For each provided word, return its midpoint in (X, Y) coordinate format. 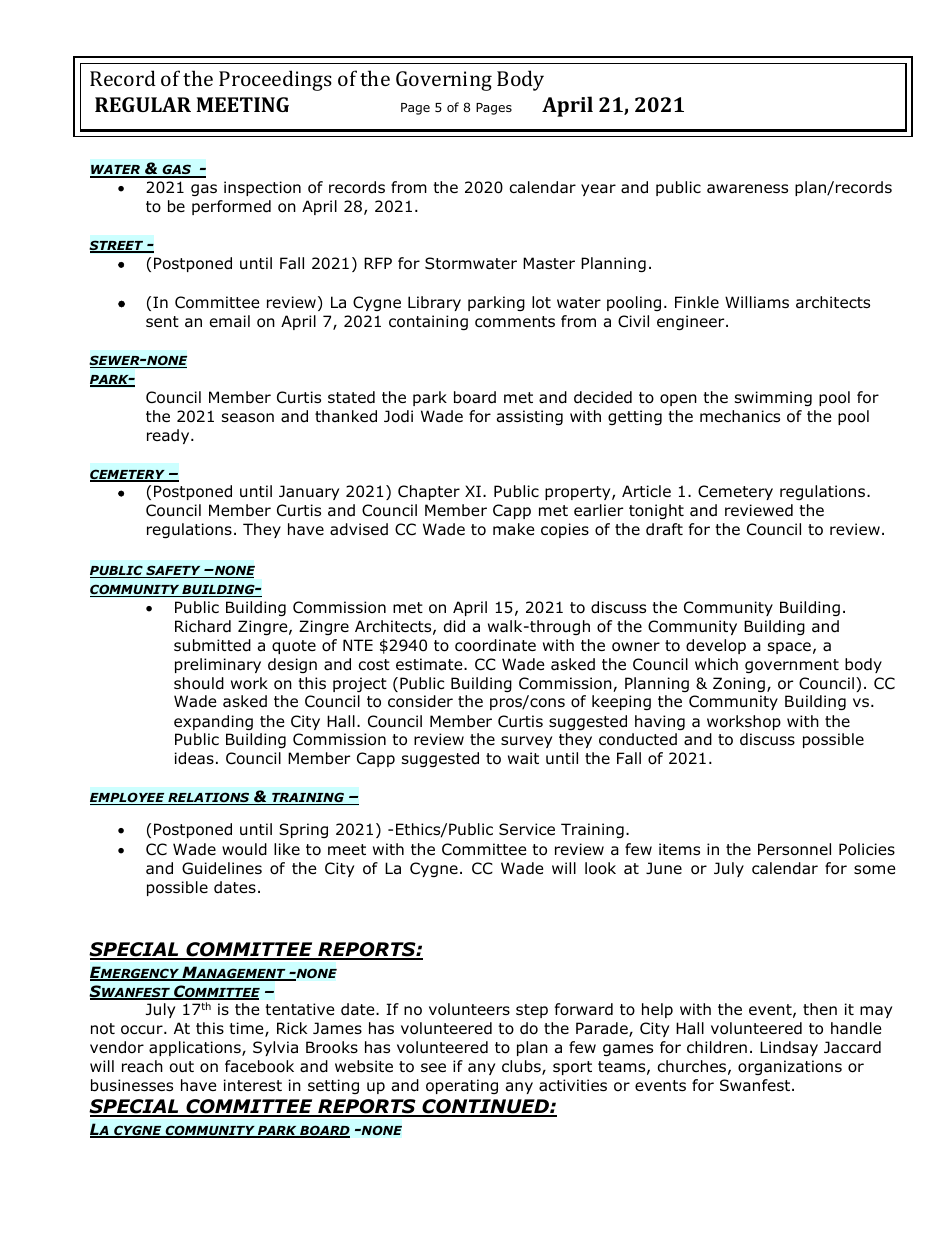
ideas (194, 758)
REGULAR (143, 104)
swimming (773, 398)
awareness (747, 189)
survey (526, 742)
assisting (530, 417)
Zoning (739, 684)
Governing (444, 81)
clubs (522, 1067)
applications (196, 1048)
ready (169, 436)
